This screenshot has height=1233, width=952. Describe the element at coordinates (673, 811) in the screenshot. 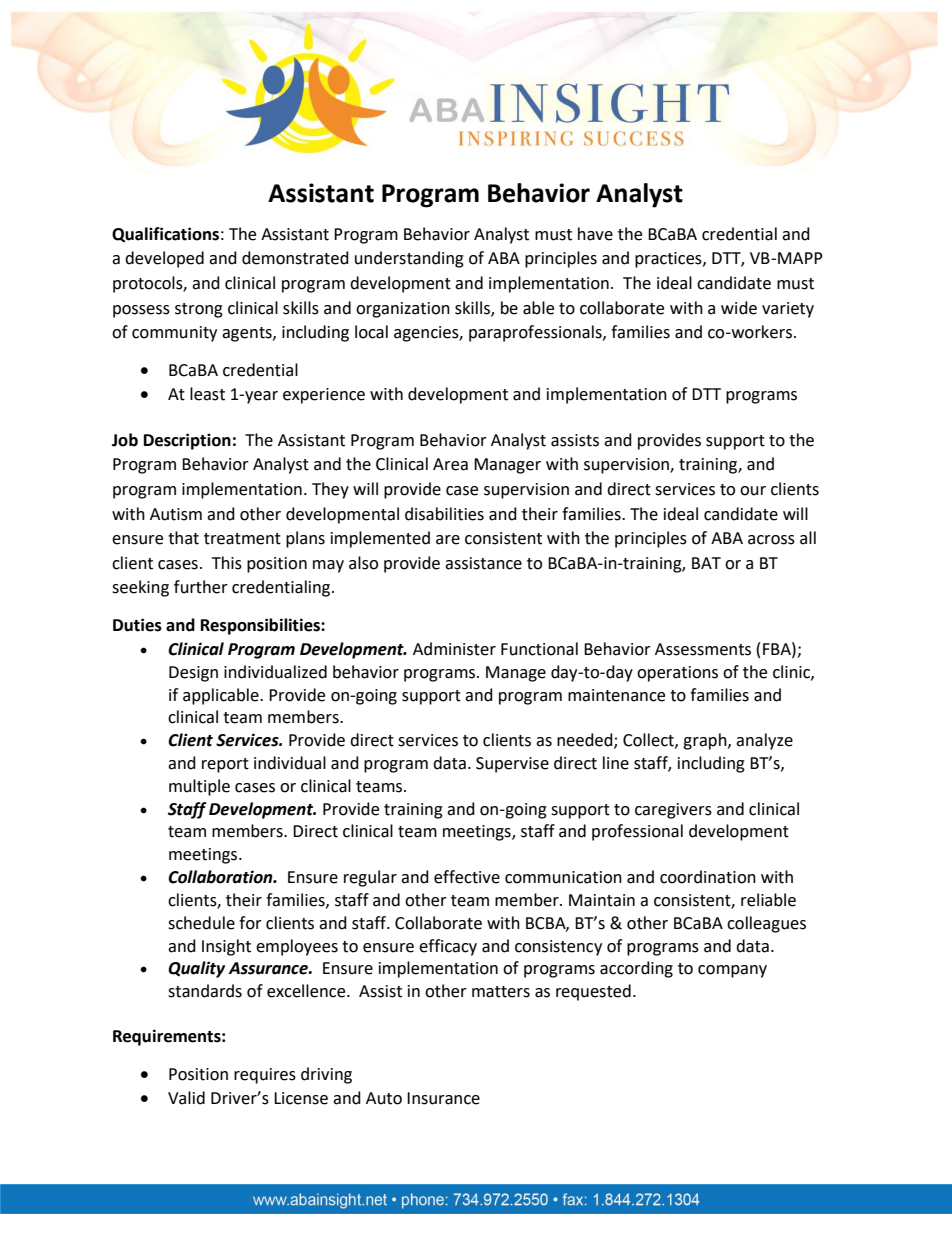

I see `caregivers` at that location.
